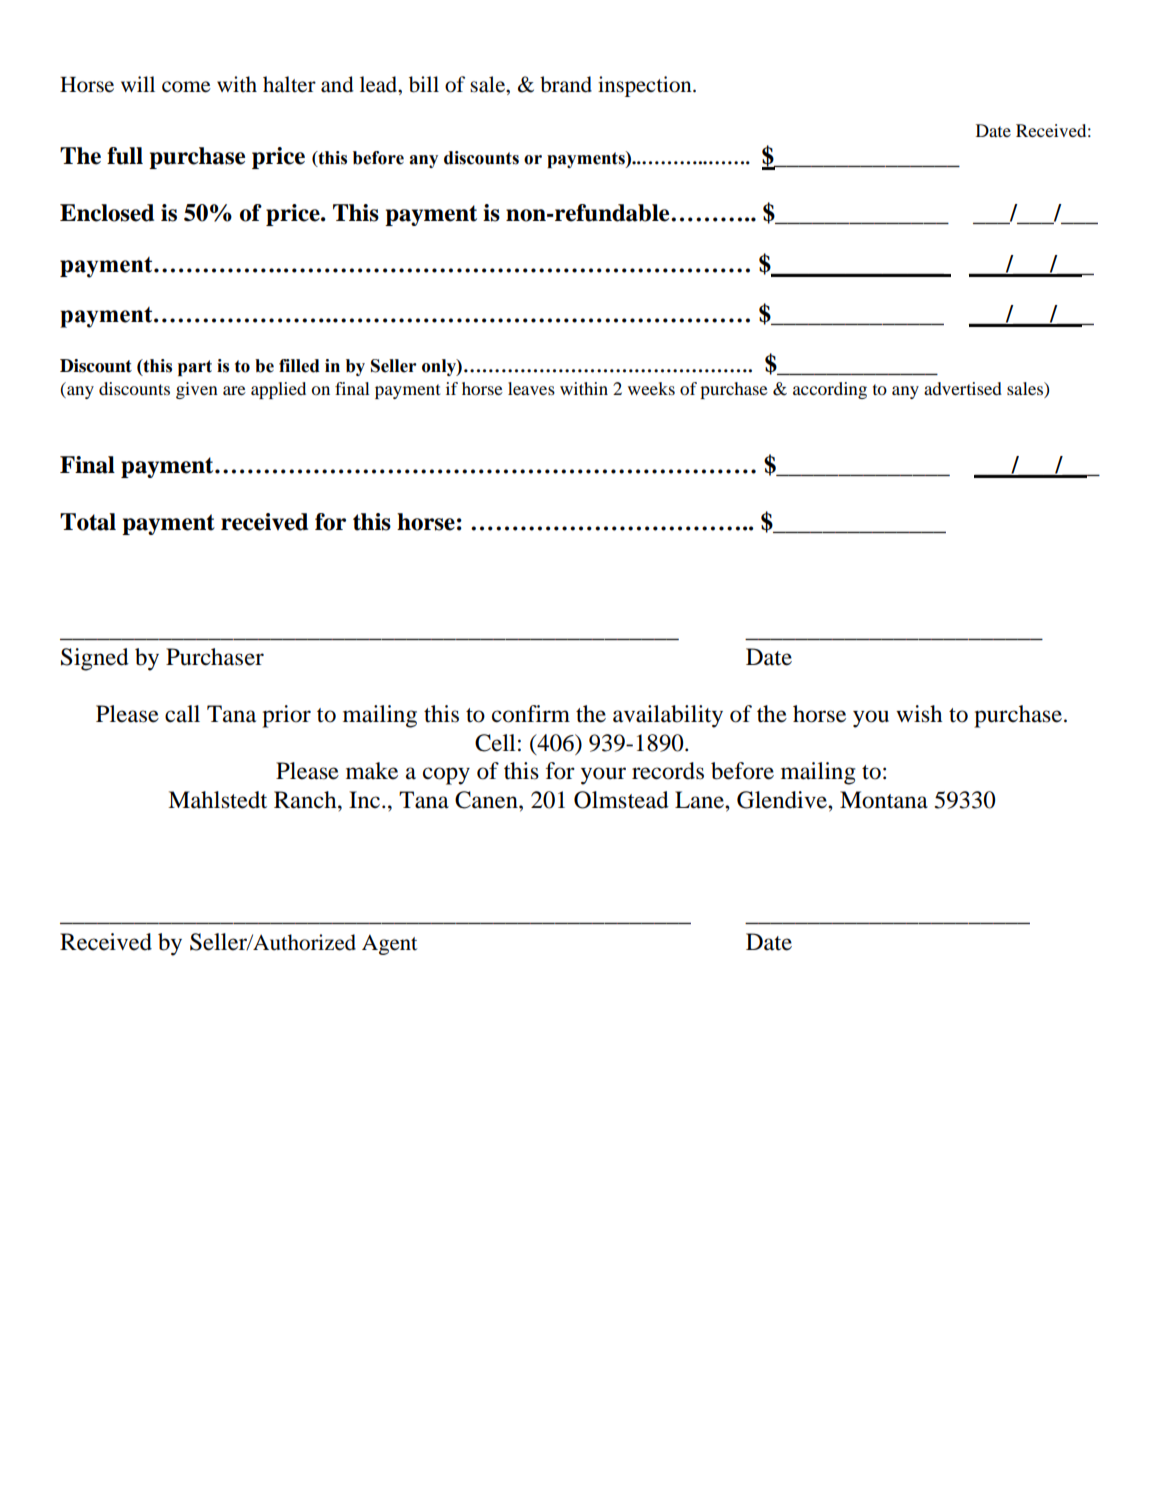  What do you see at coordinates (646, 86) in the screenshot?
I see `inspection` at bounding box center [646, 86].
